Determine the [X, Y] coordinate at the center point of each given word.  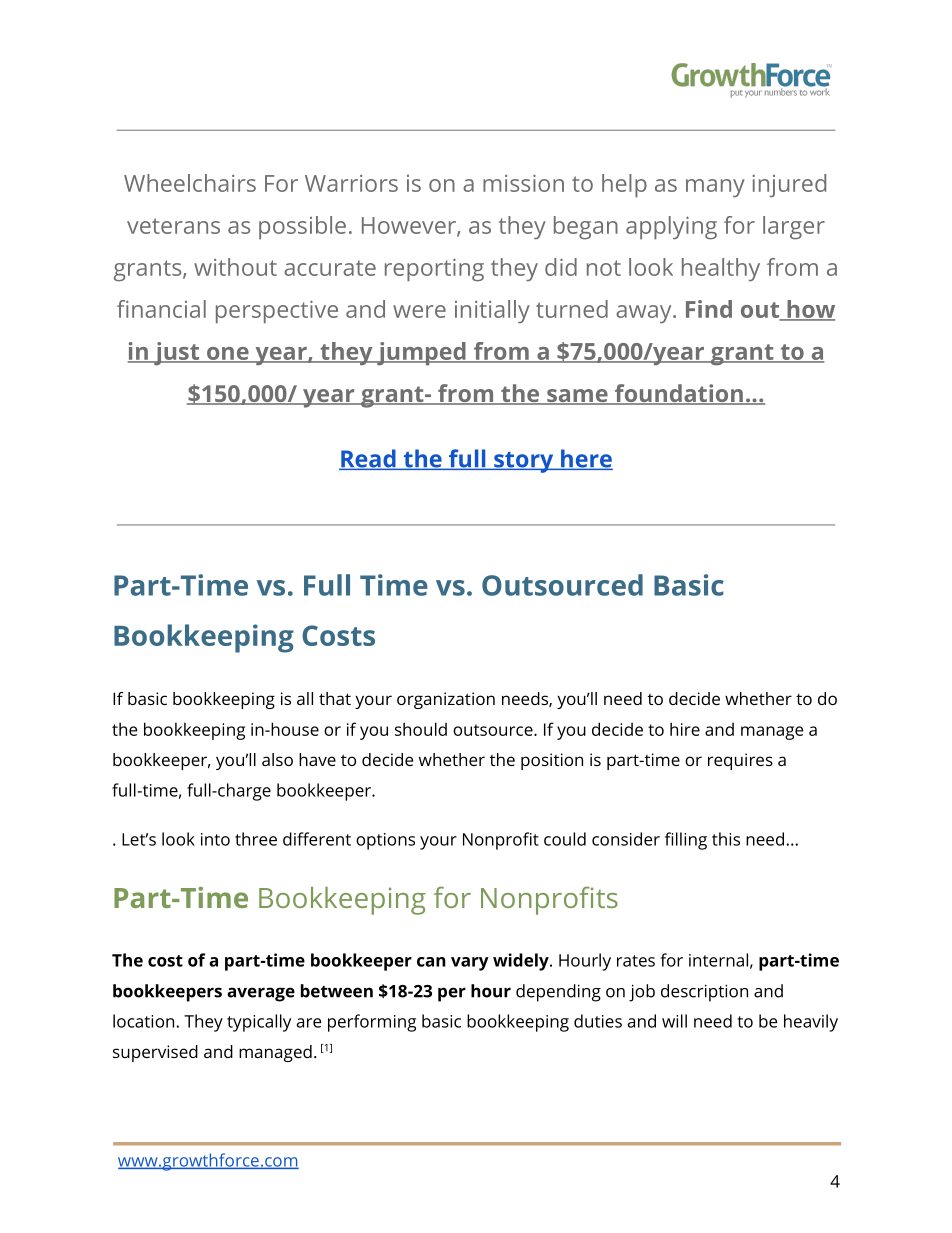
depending [558, 993]
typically [259, 1023]
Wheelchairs [190, 183]
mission [523, 183]
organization [446, 700]
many [715, 188]
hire [685, 729]
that [335, 698]
